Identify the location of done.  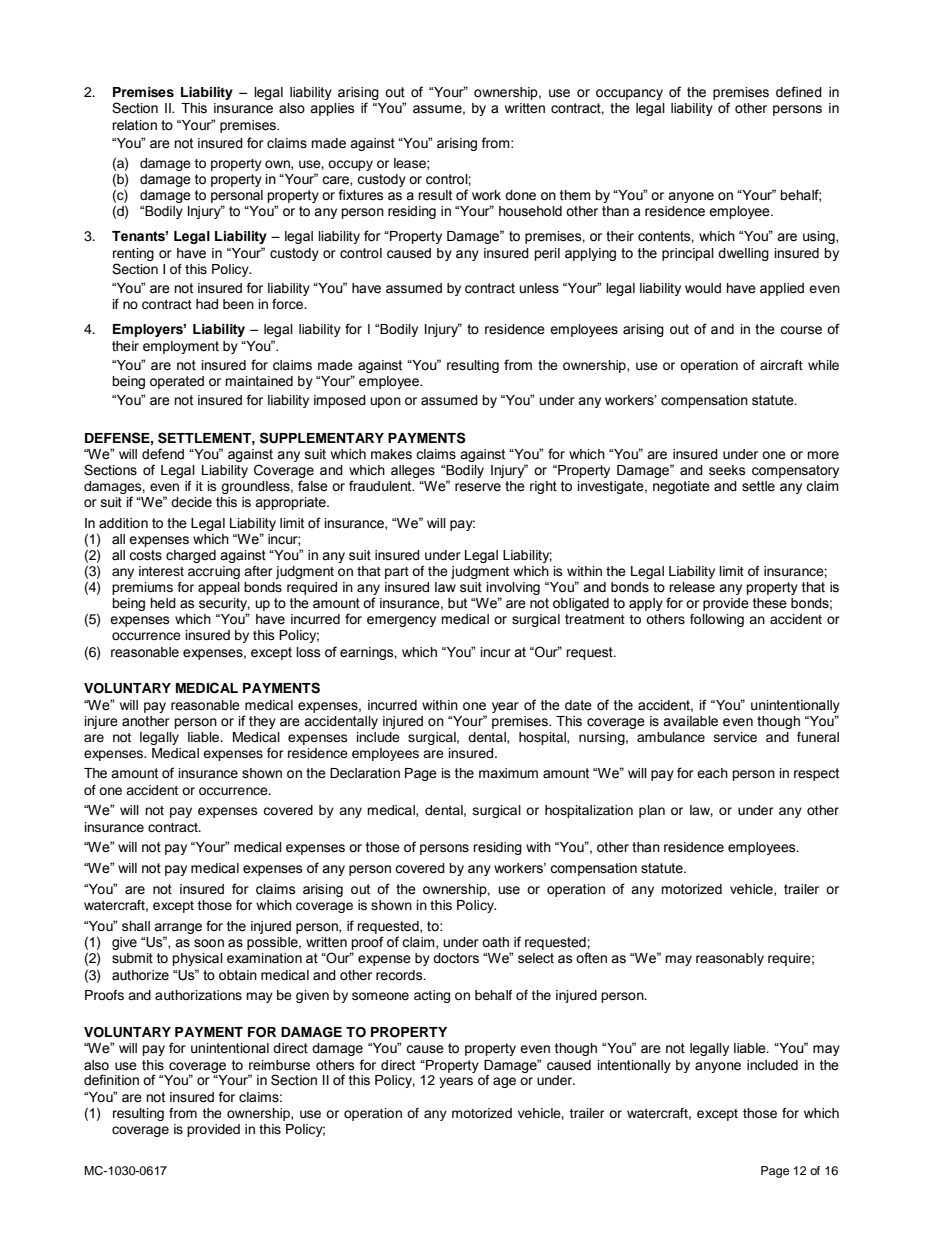
(520, 195).
